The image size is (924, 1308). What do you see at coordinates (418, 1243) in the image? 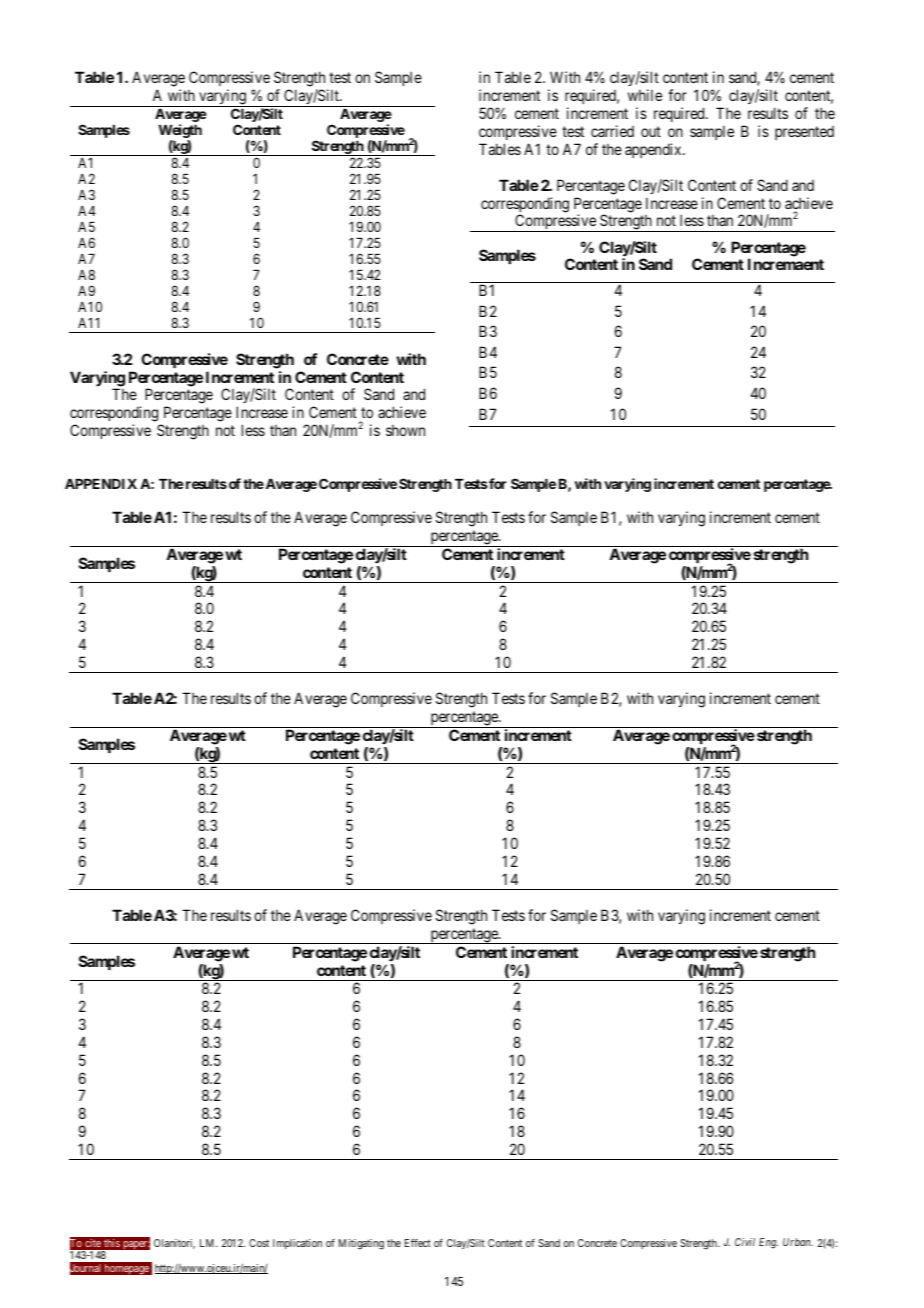
I see `Effect` at bounding box center [418, 1243].
